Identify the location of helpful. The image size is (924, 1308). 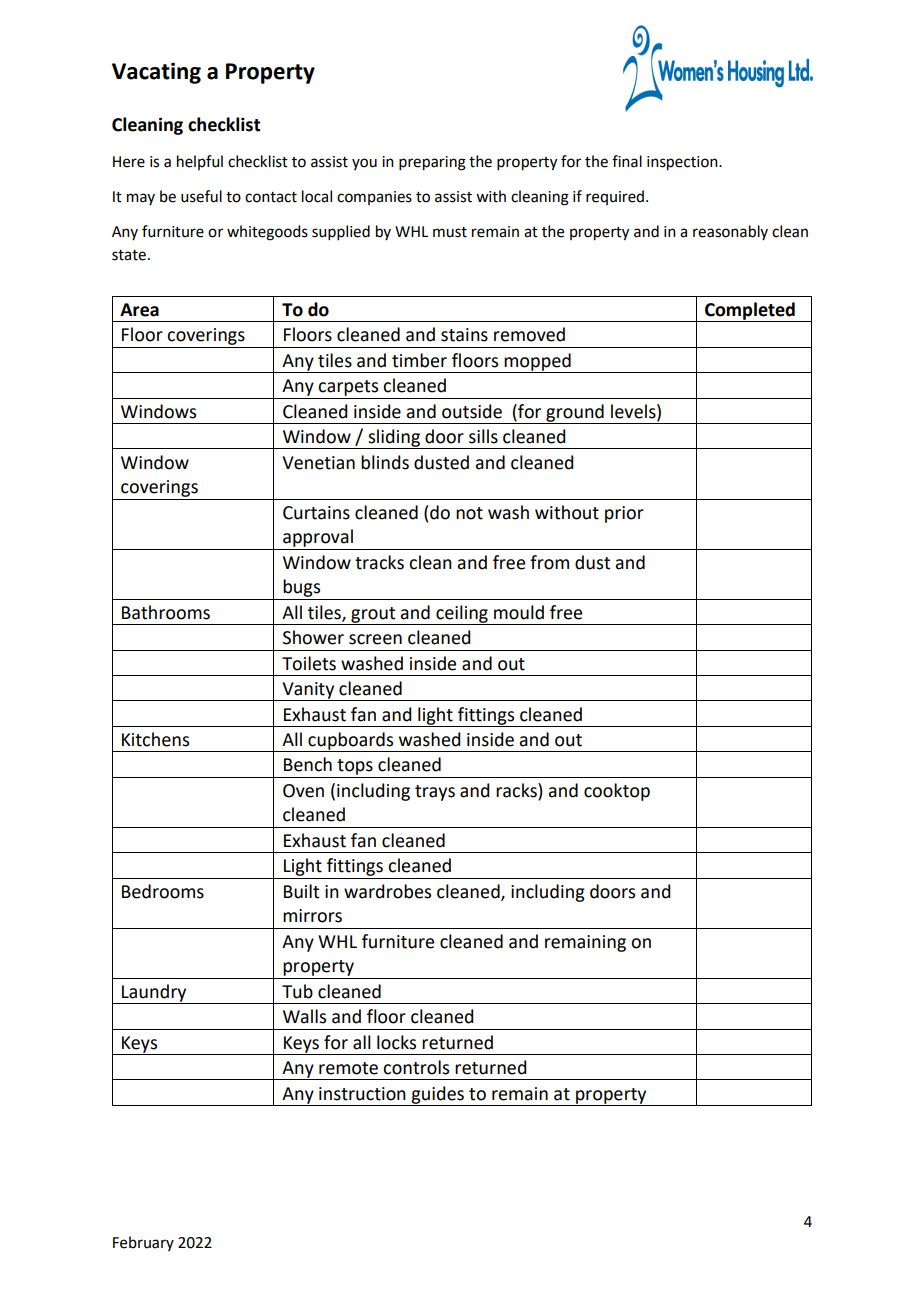
(200, 162).
